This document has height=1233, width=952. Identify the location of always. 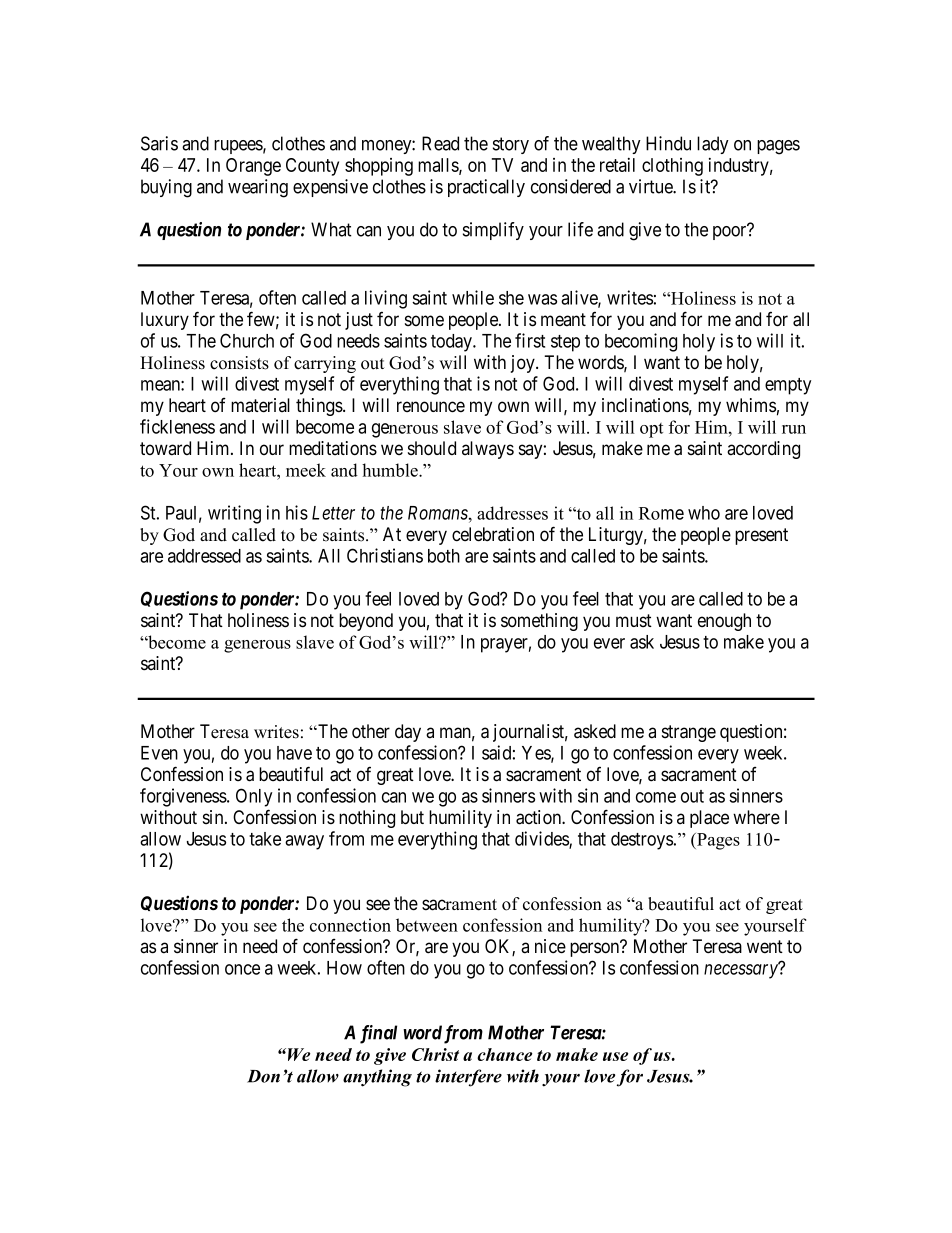
(488, 450).
